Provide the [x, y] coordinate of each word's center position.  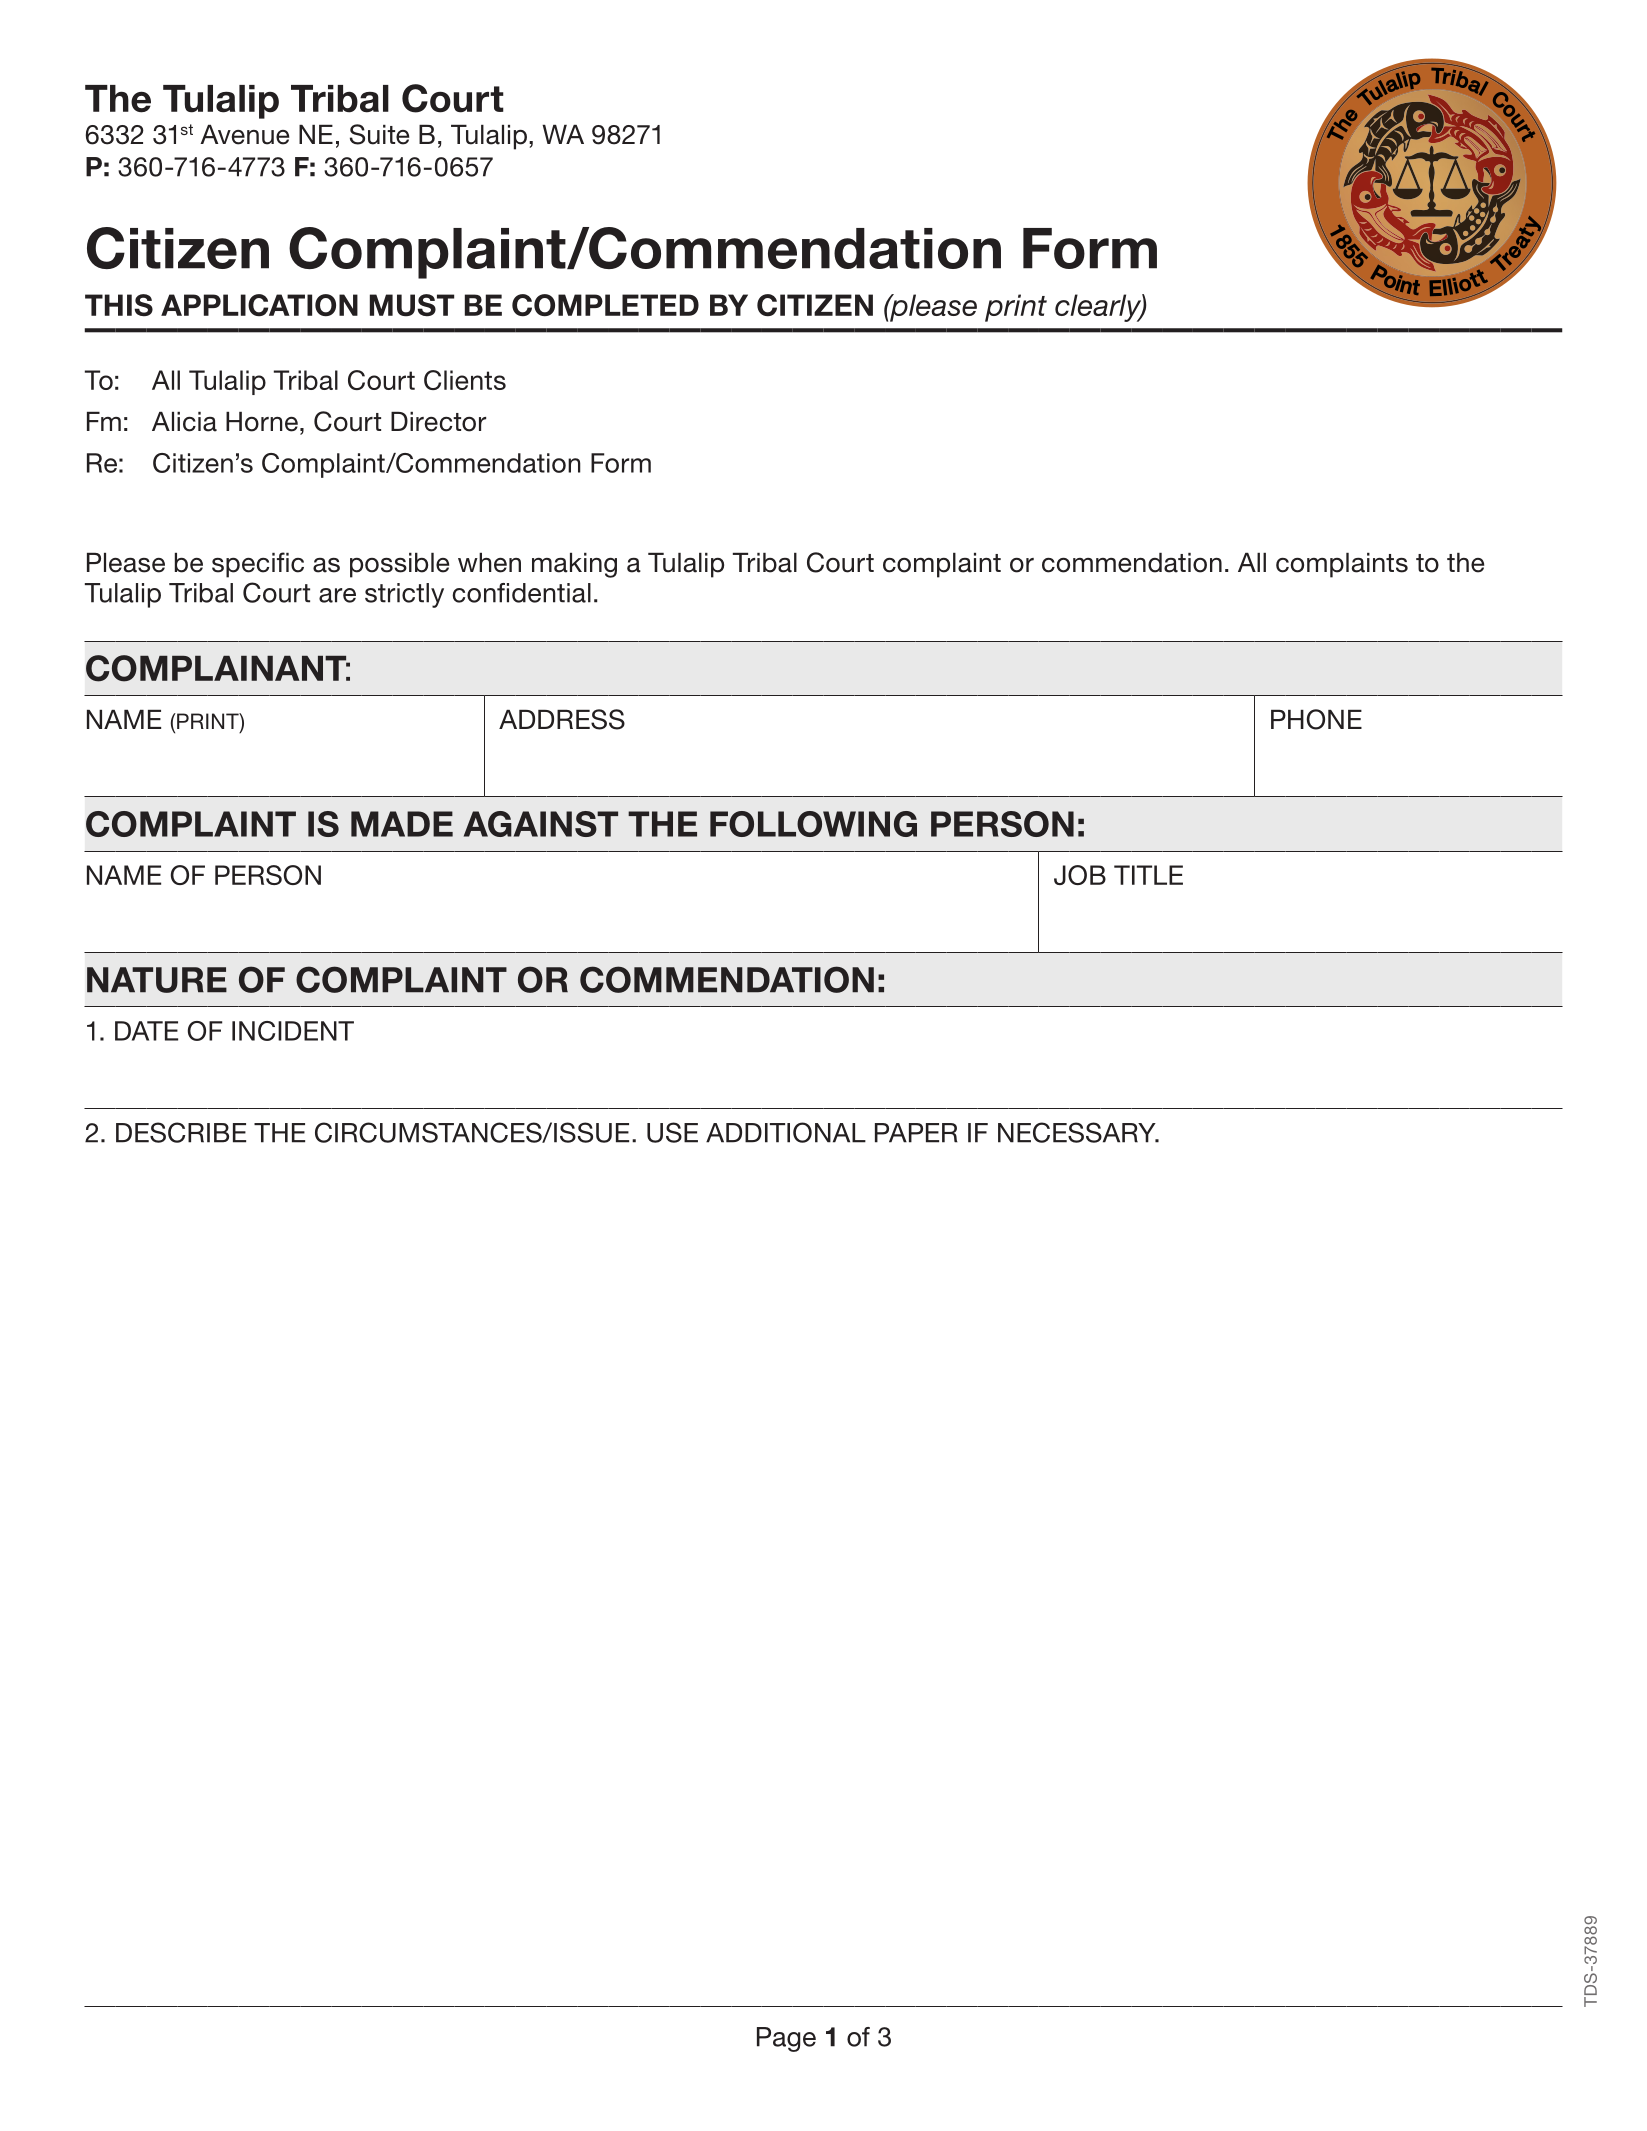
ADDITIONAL [786, 1132]
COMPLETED [605, 305]
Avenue [244, 135]
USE [672, 1132]
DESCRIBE [181, 1132]
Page [786, 2039]
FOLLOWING [813, 824]
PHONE [1316, 719]
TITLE [1148, 875]
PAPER [916, 1133]
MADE [402, 824]
